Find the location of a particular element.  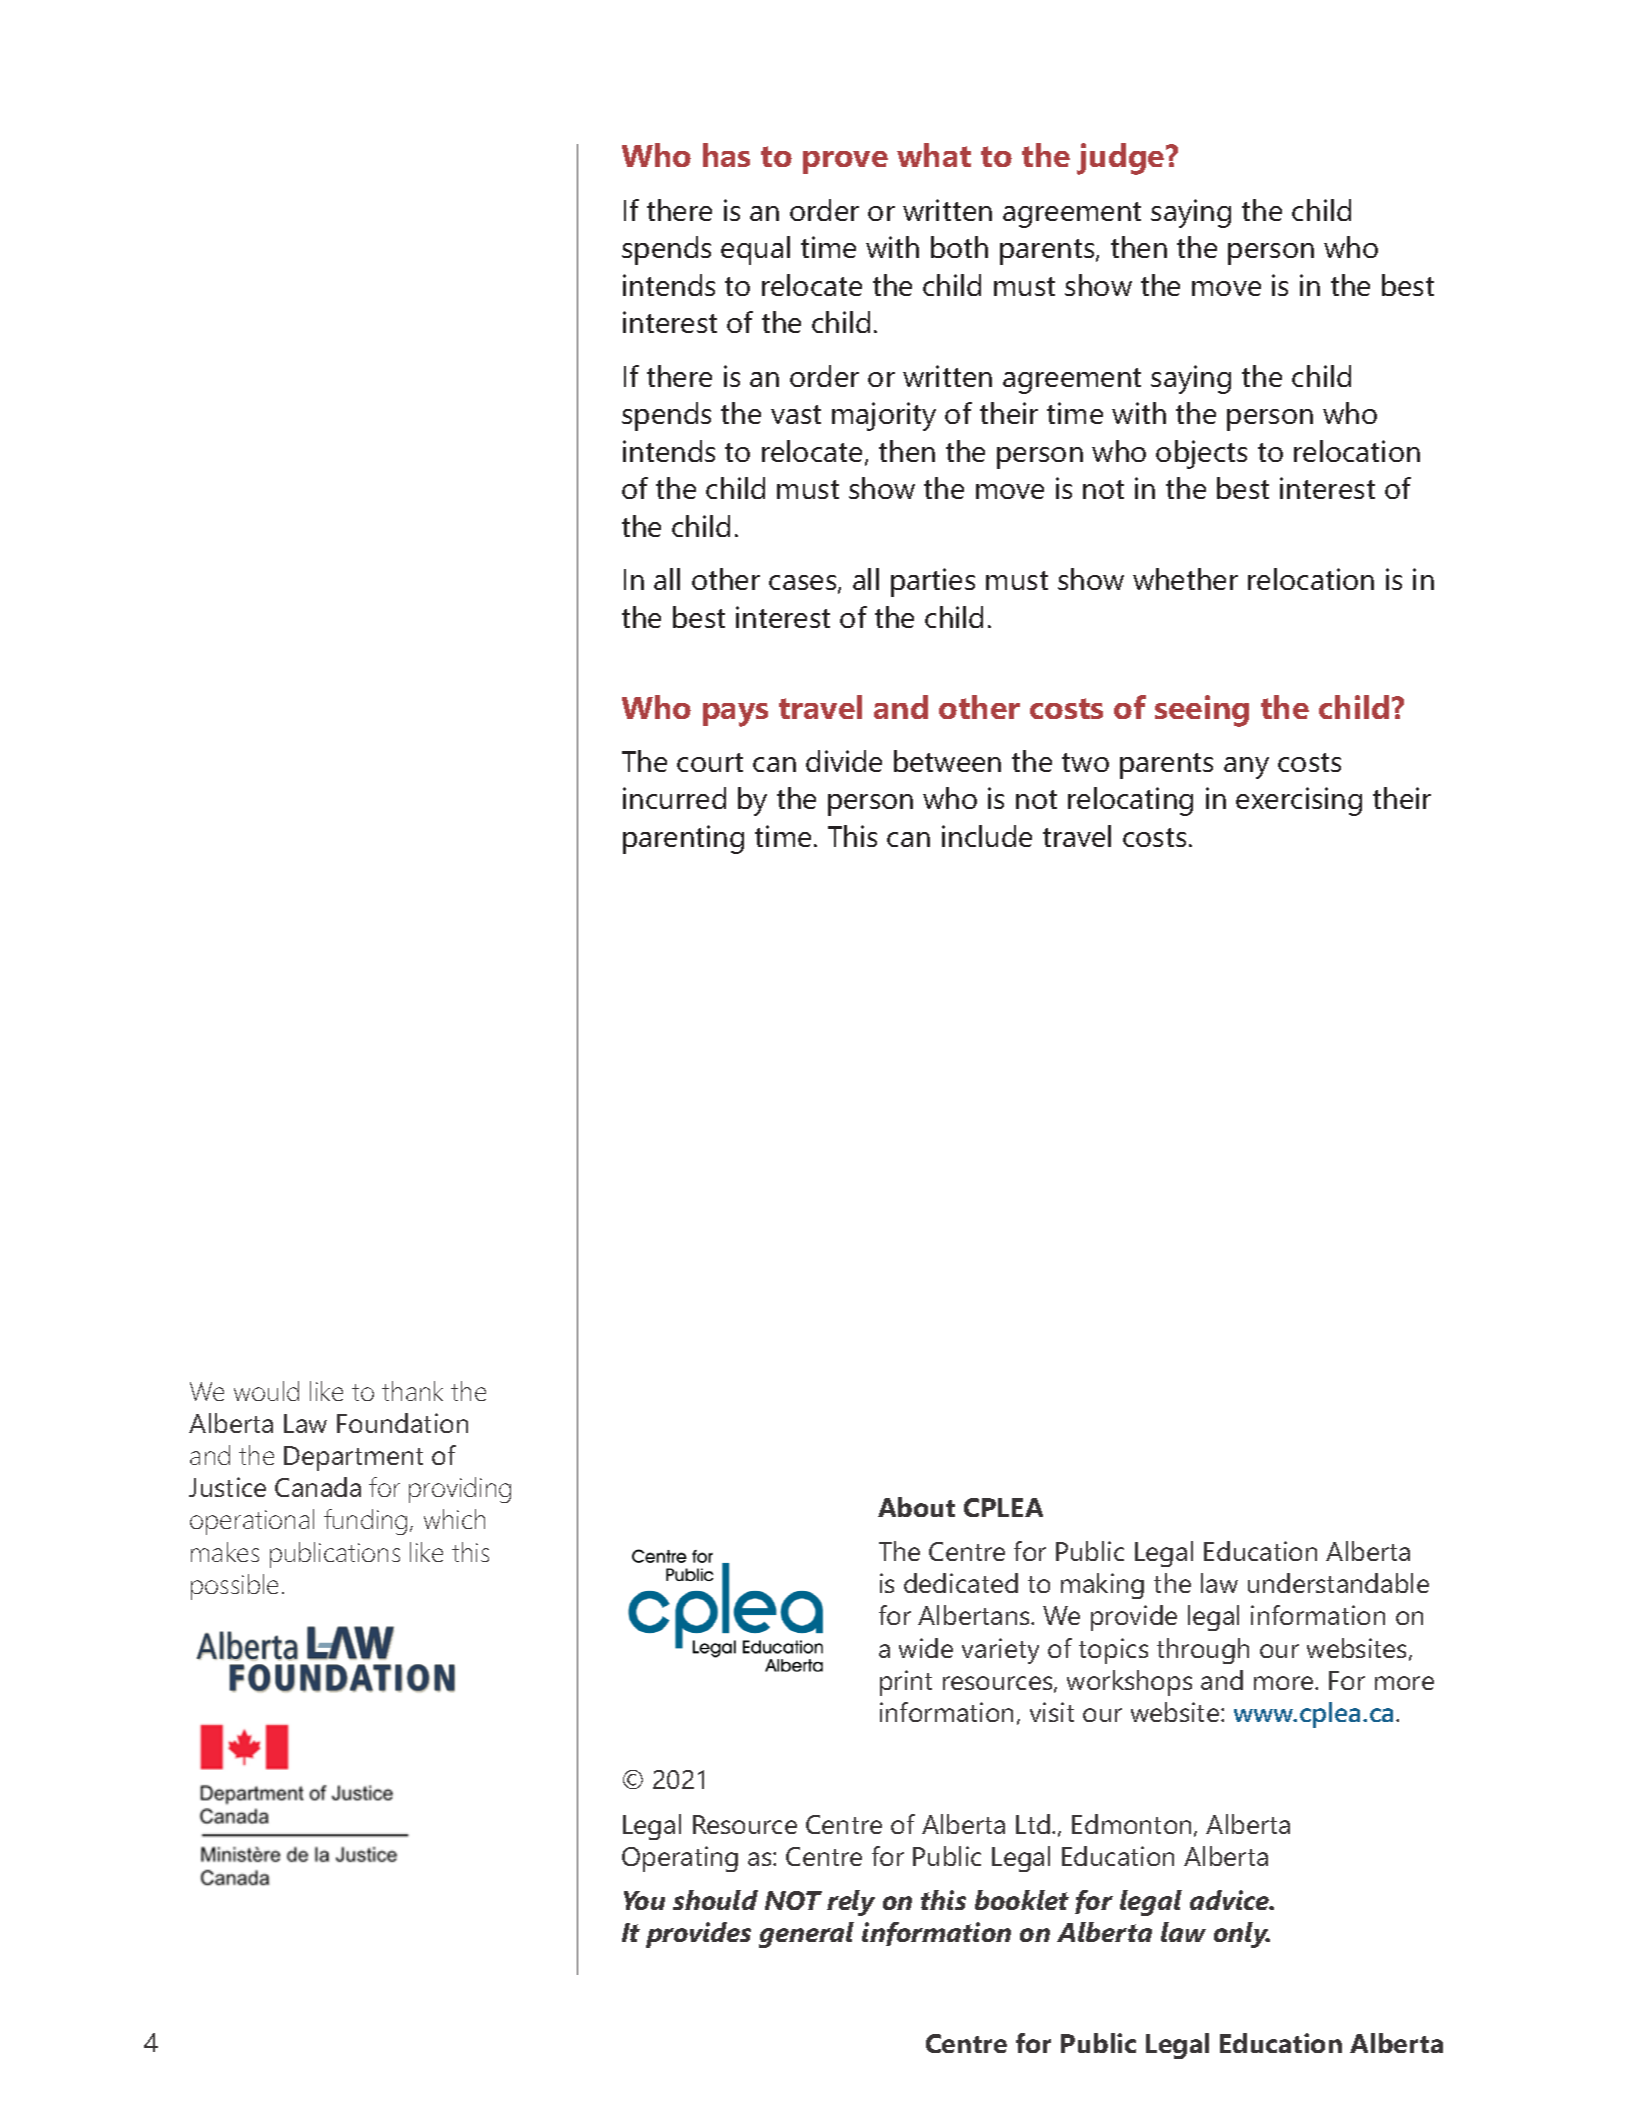

judge is located at coordinates (1122, 159).
